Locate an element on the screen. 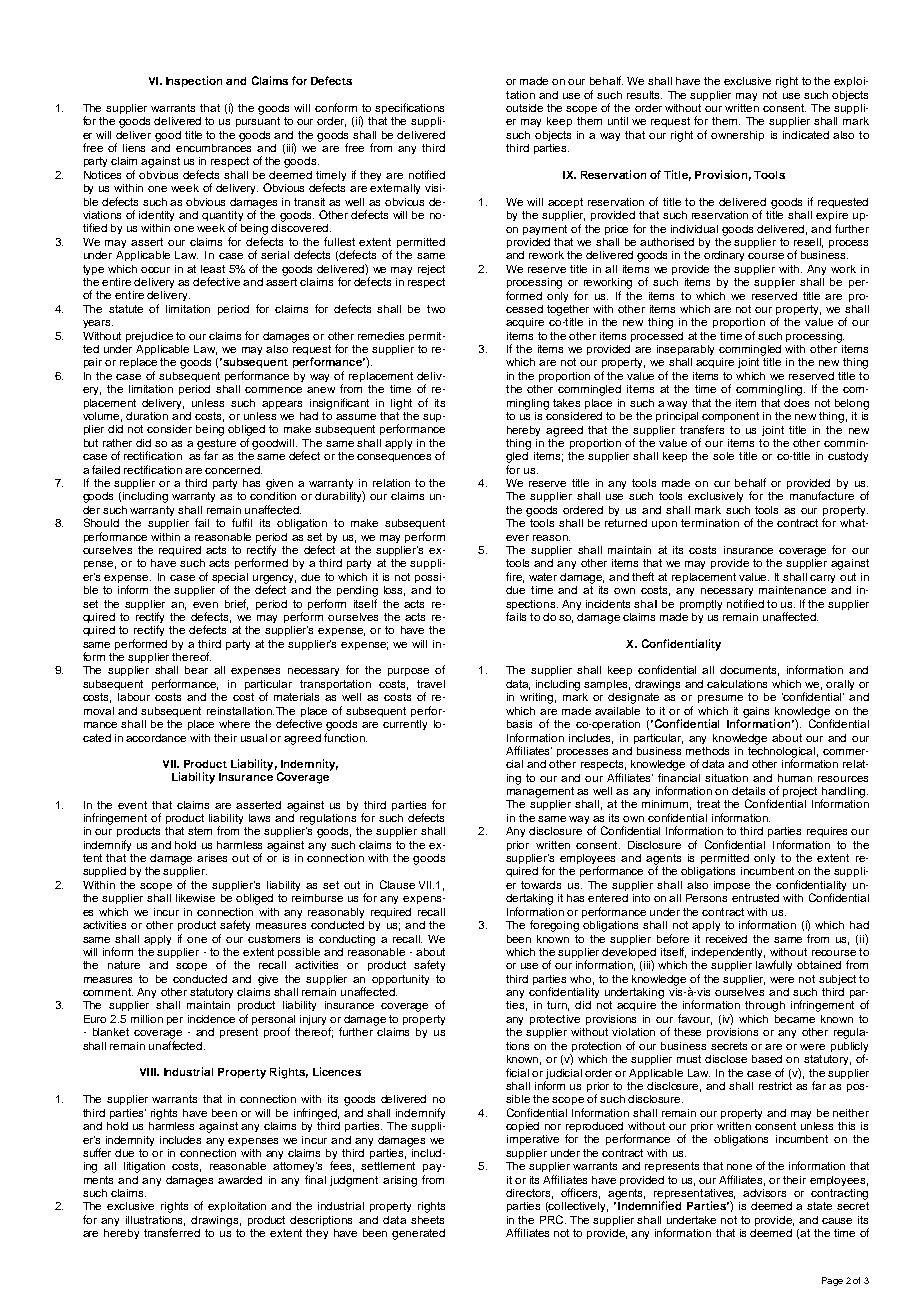 The height and width of the screenshot is (1308, 924). presume is located at coordinates (720, 699).
